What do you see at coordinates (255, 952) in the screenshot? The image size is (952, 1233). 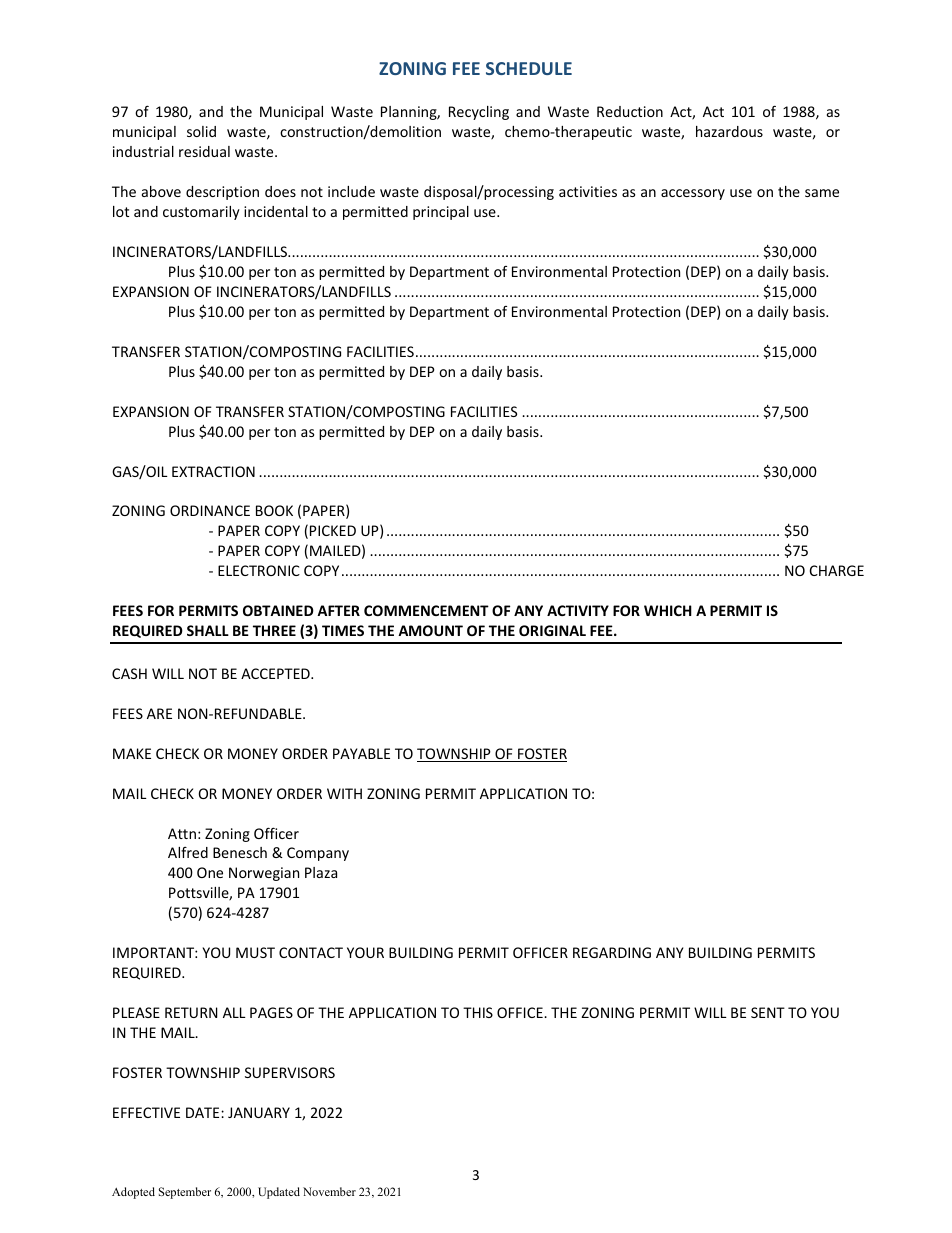 I see `MUST` at bounding box center [255, 952].
